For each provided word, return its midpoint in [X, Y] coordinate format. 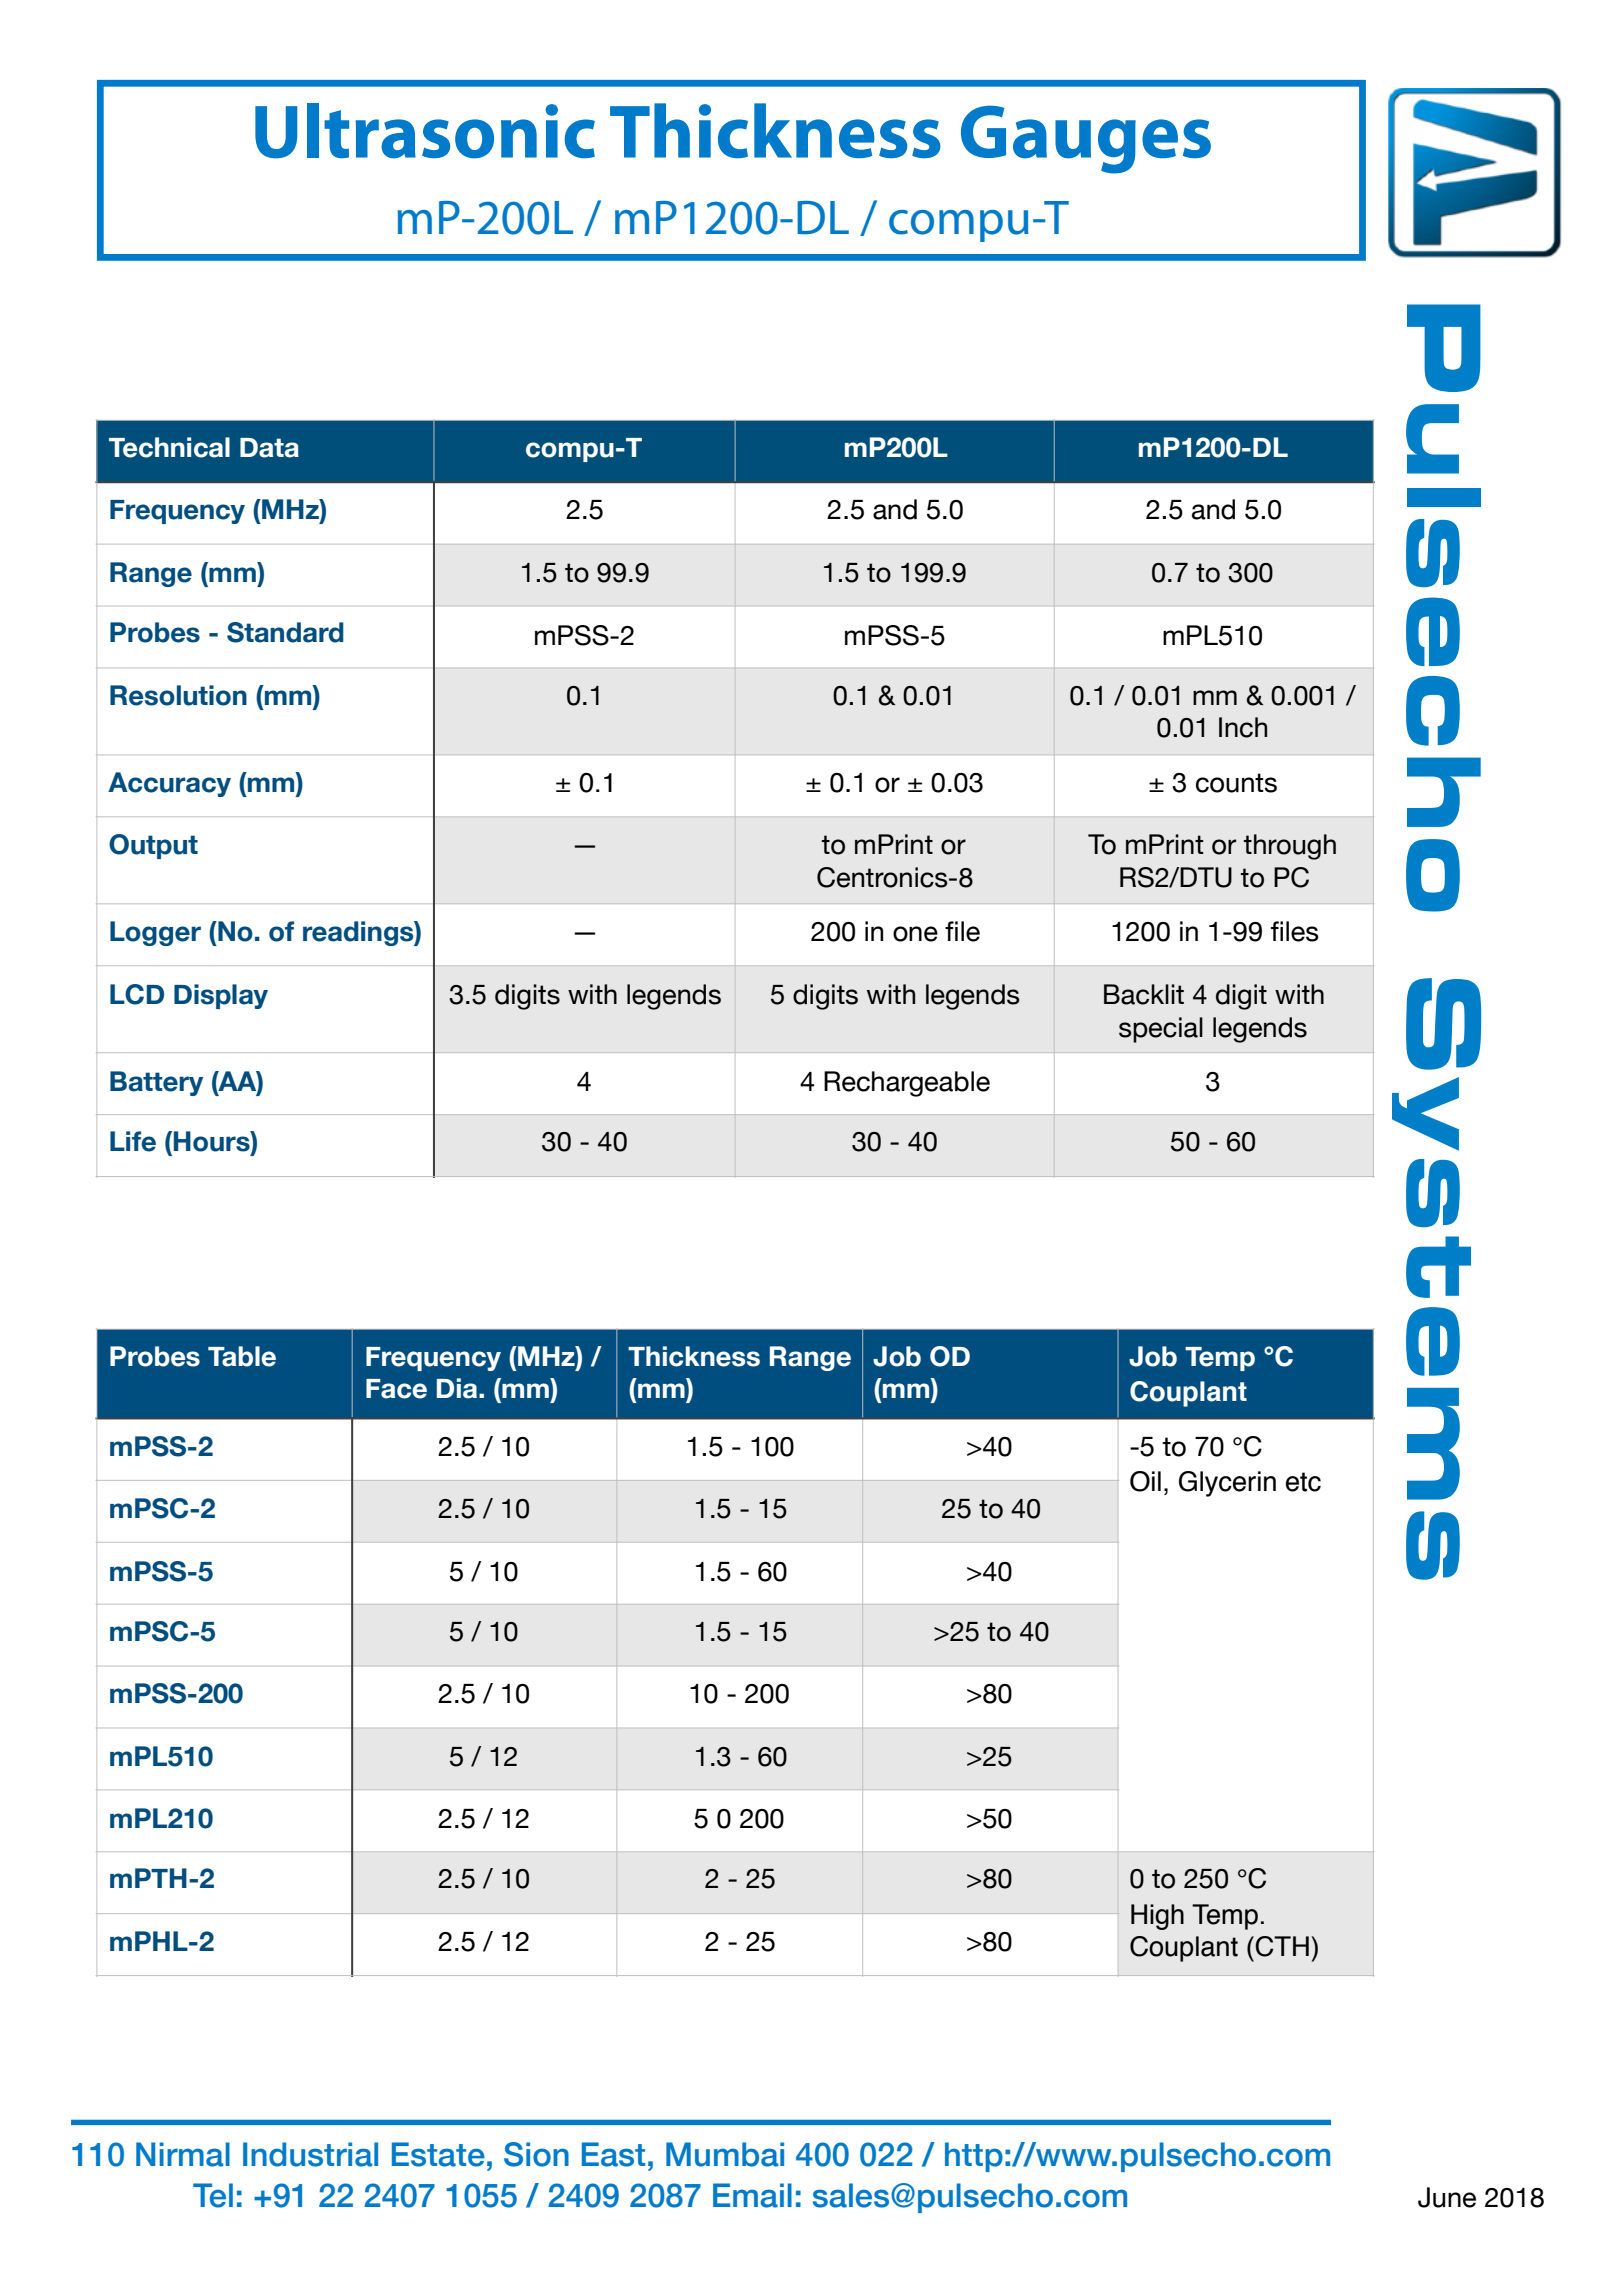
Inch [1243, 727]
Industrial [310, 2154]
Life [133, 1141]
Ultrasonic [425, 131]
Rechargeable [907, 1084]
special [1161, 1030]
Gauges [1086, 139]
